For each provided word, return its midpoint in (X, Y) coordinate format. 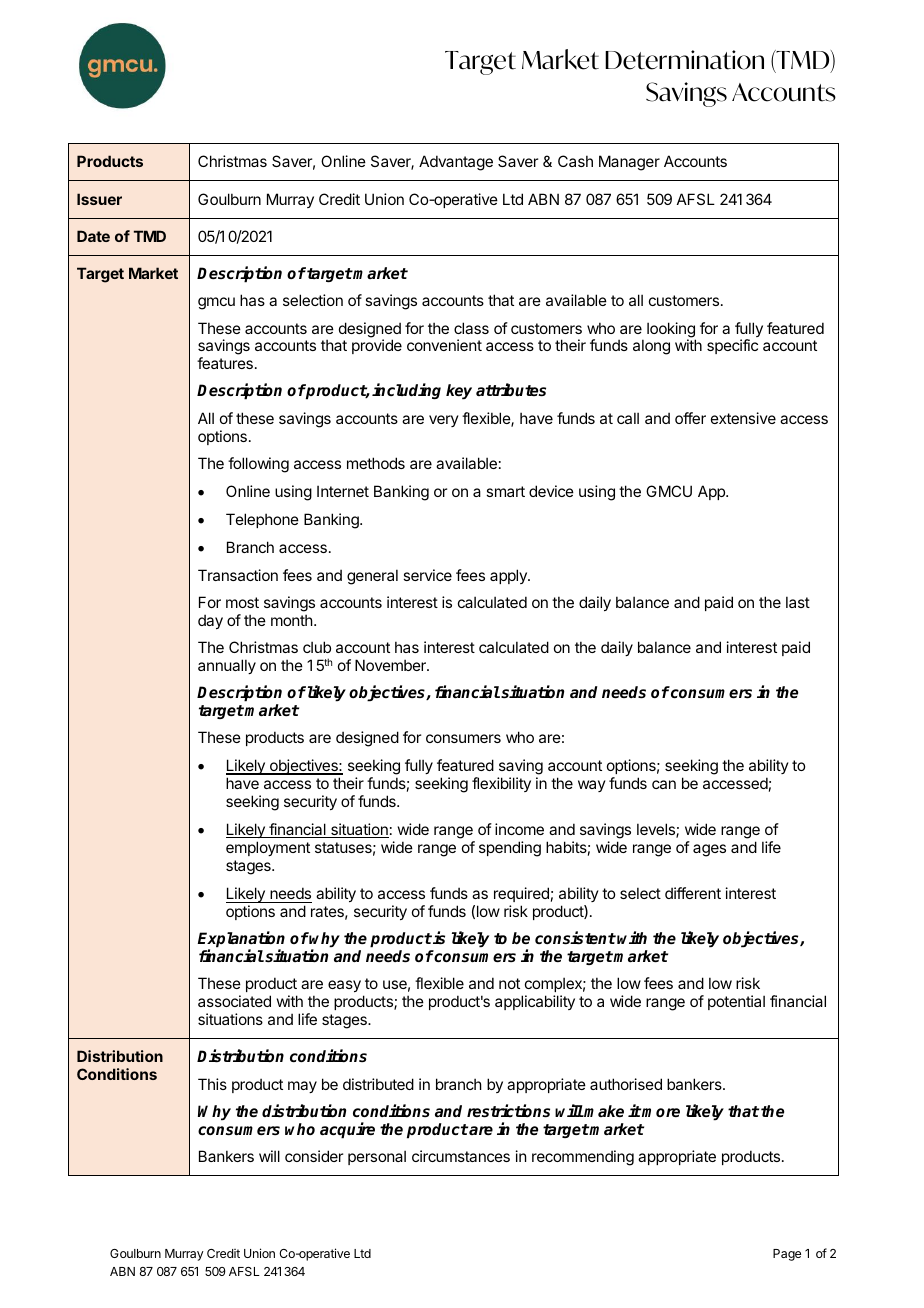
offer (690, 418)
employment (268, 848)
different (693, 893)
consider (314, 1156)
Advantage (456, 163)
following (258, 465)
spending (510, 849)
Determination (684, 60)
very (444, 421)
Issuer (99, 199)
